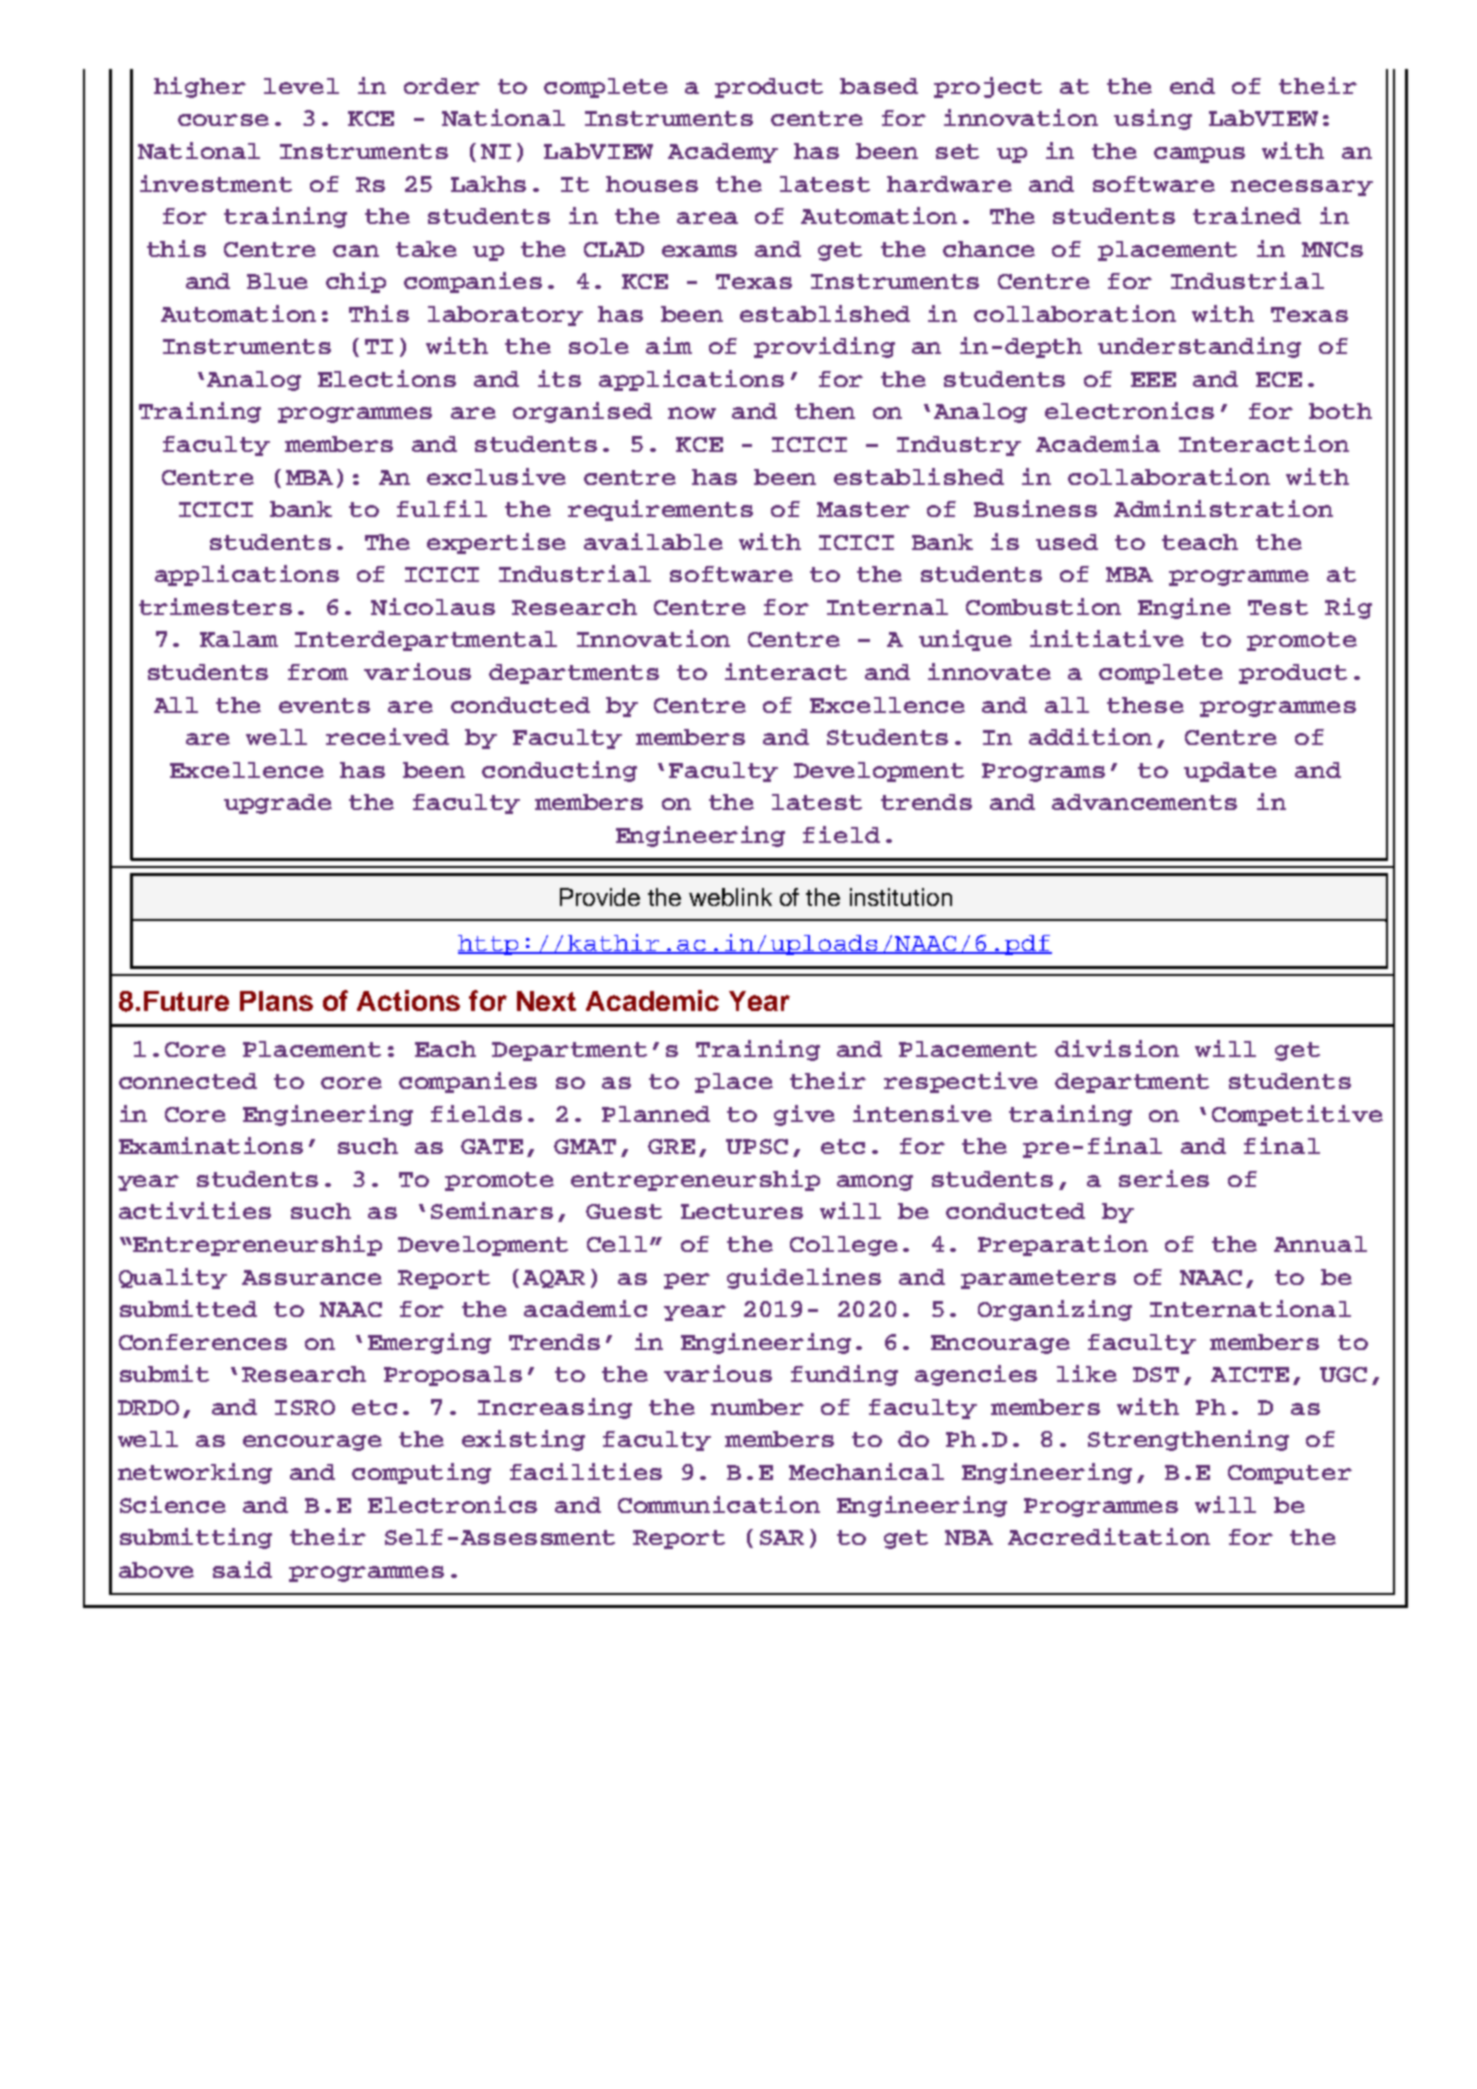  I want to click on upgrade, so click(278, 804).
